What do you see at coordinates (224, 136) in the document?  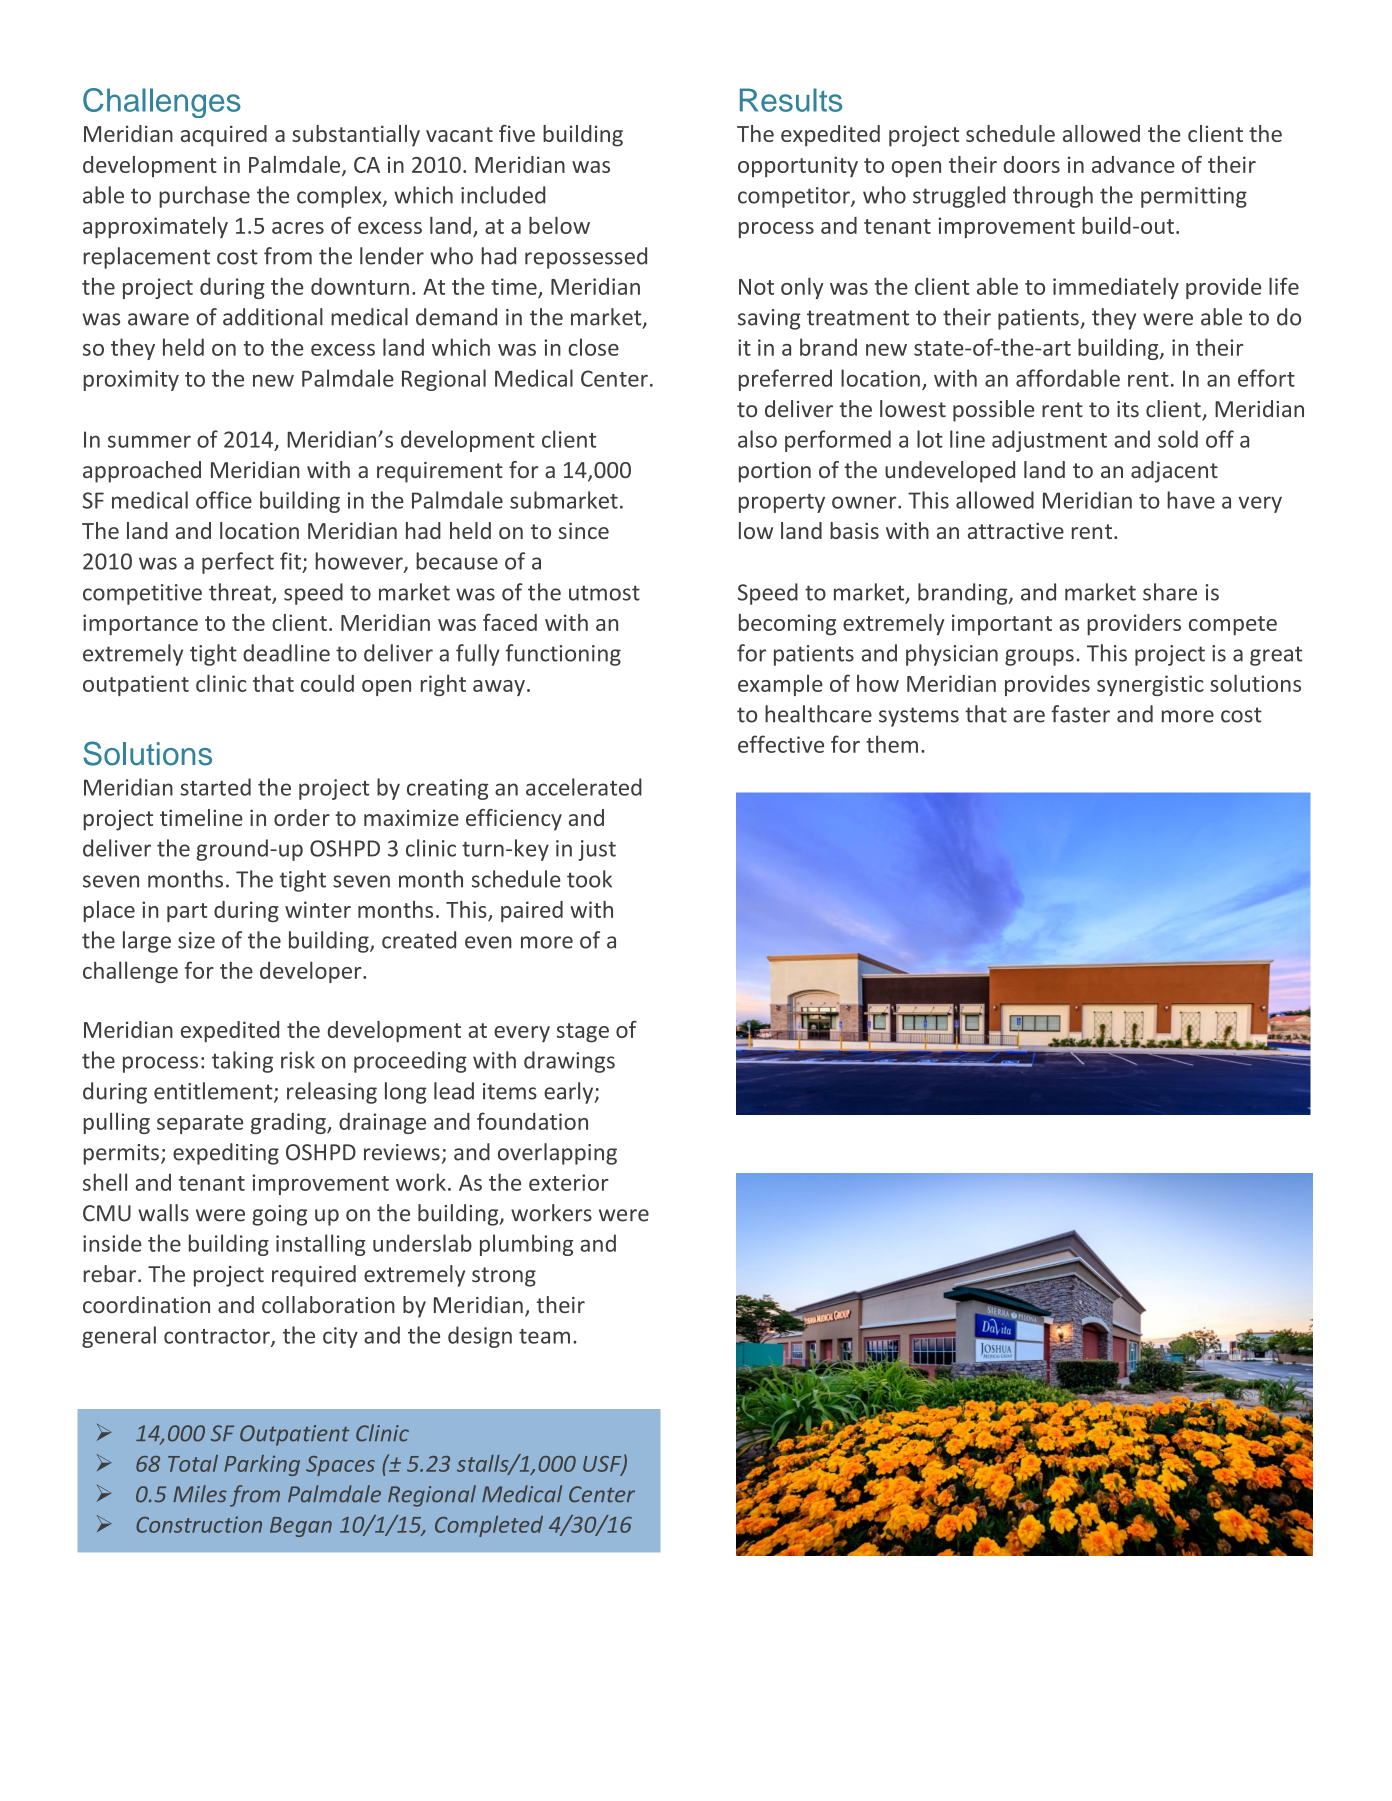 I see `acquired` at bounding box center [224, 136].
